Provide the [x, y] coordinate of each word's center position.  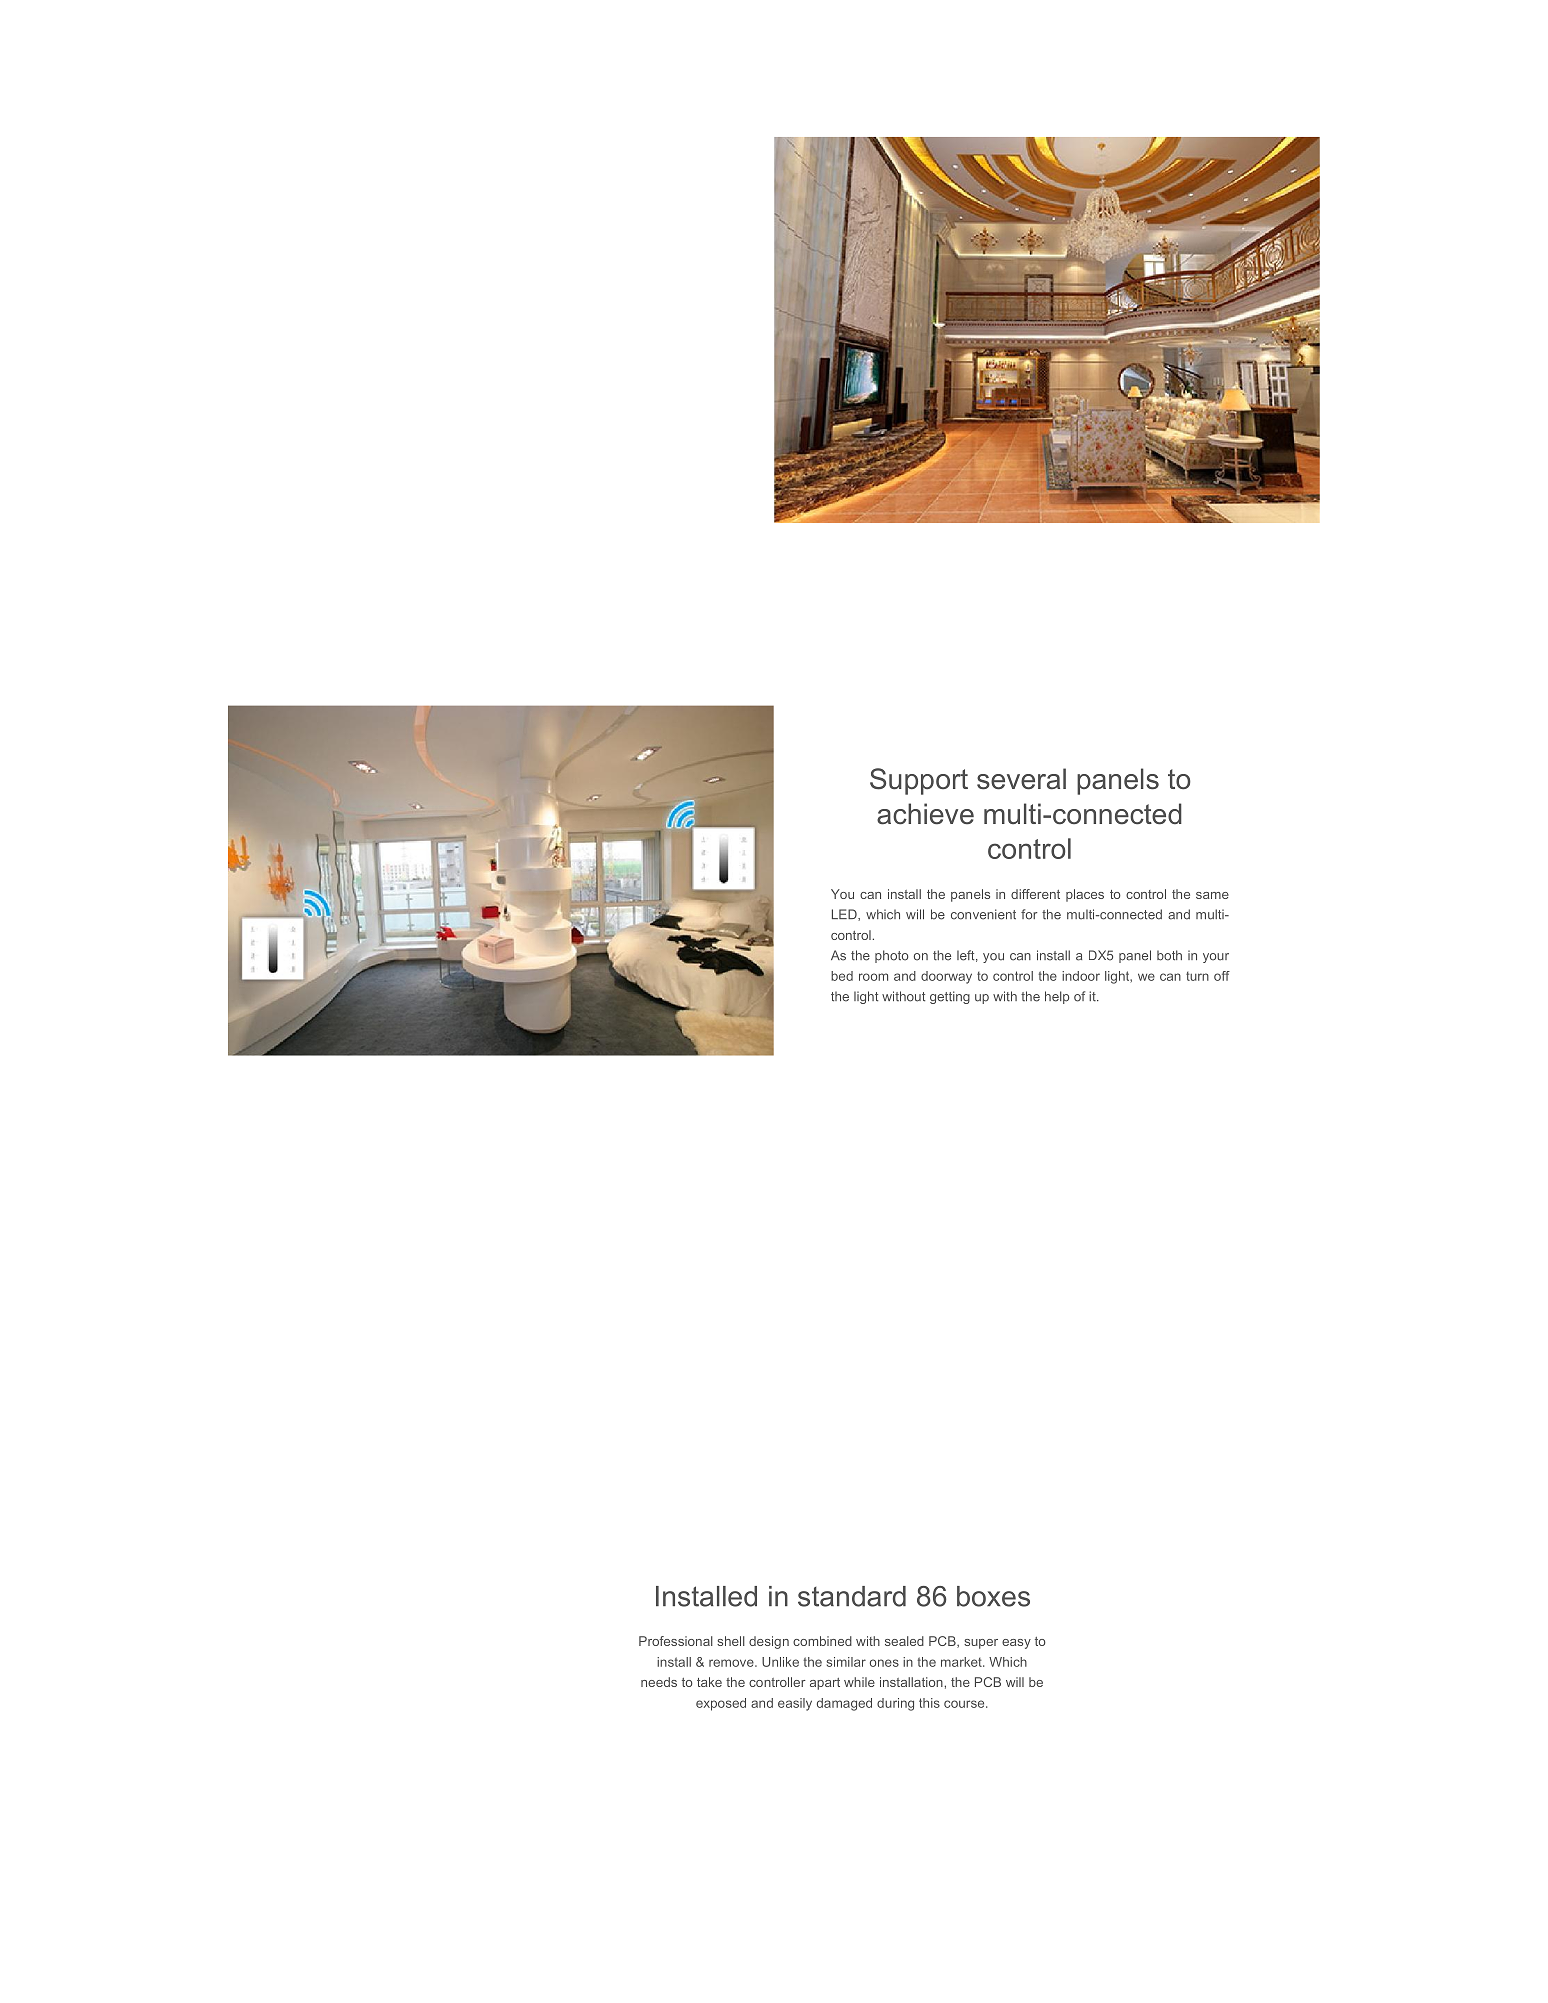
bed [842, 976]
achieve [925, 814]
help [1057, 997]
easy [1016, 1644]
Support [919, 781]
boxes [993, 1596]
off [1222, 976]
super [981, 1644]
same [1212, 895]
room [873, 977]
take [709, 1682]
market [962, 1662]
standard [852, 1596]
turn [1197, 976]
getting [950, 997]
